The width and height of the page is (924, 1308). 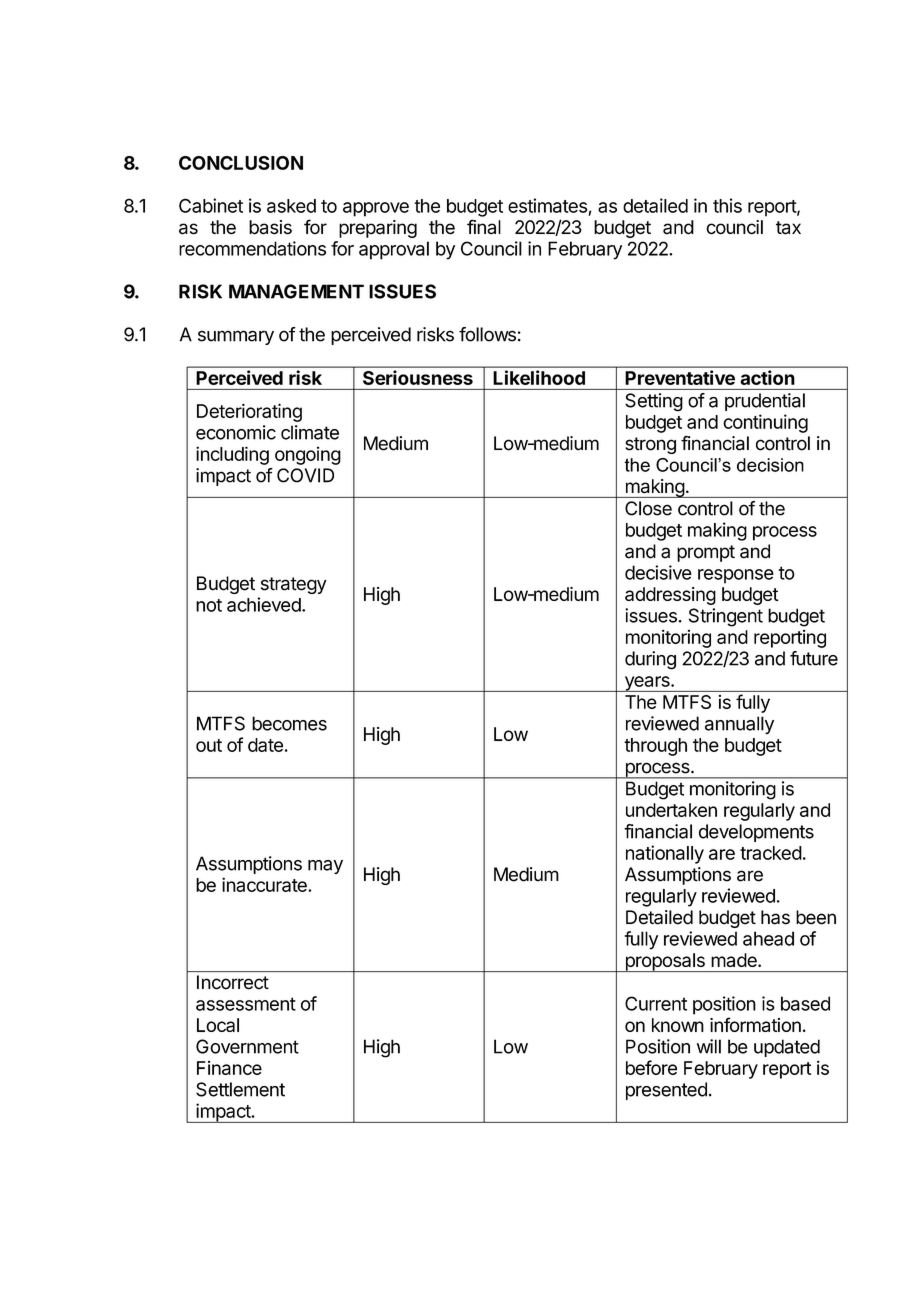 I want to click on estimates, so click(x=547, y=205).
